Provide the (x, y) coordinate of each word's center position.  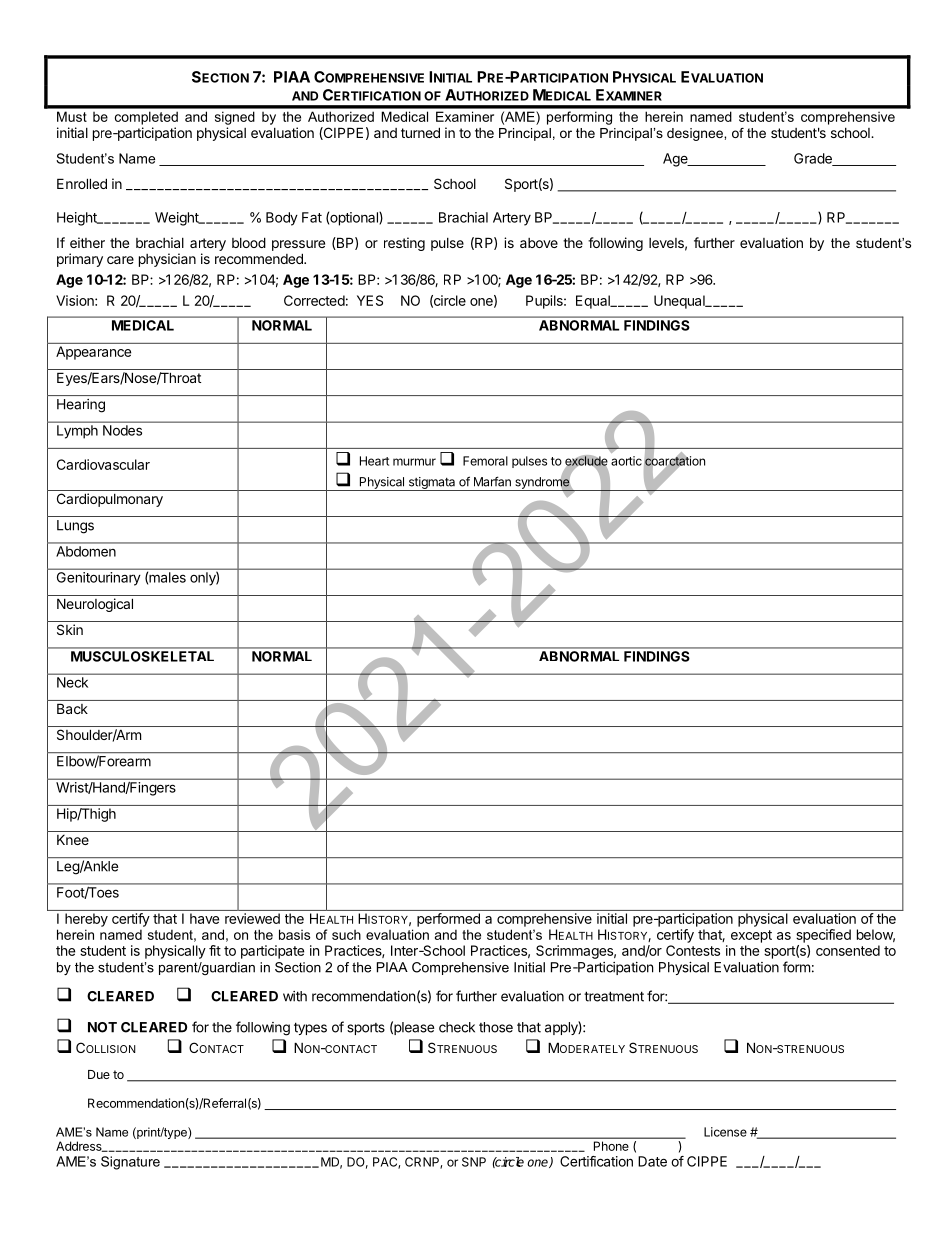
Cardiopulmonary (110, 500)
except (751, 936)
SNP (474, 1162)
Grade (814, 159)
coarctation (674, 461)
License (725, 1132)
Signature (130, 1163)
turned (420, 132)
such (346, 935)
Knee (73, 840)
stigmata (432, 484)
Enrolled (82, 183)
